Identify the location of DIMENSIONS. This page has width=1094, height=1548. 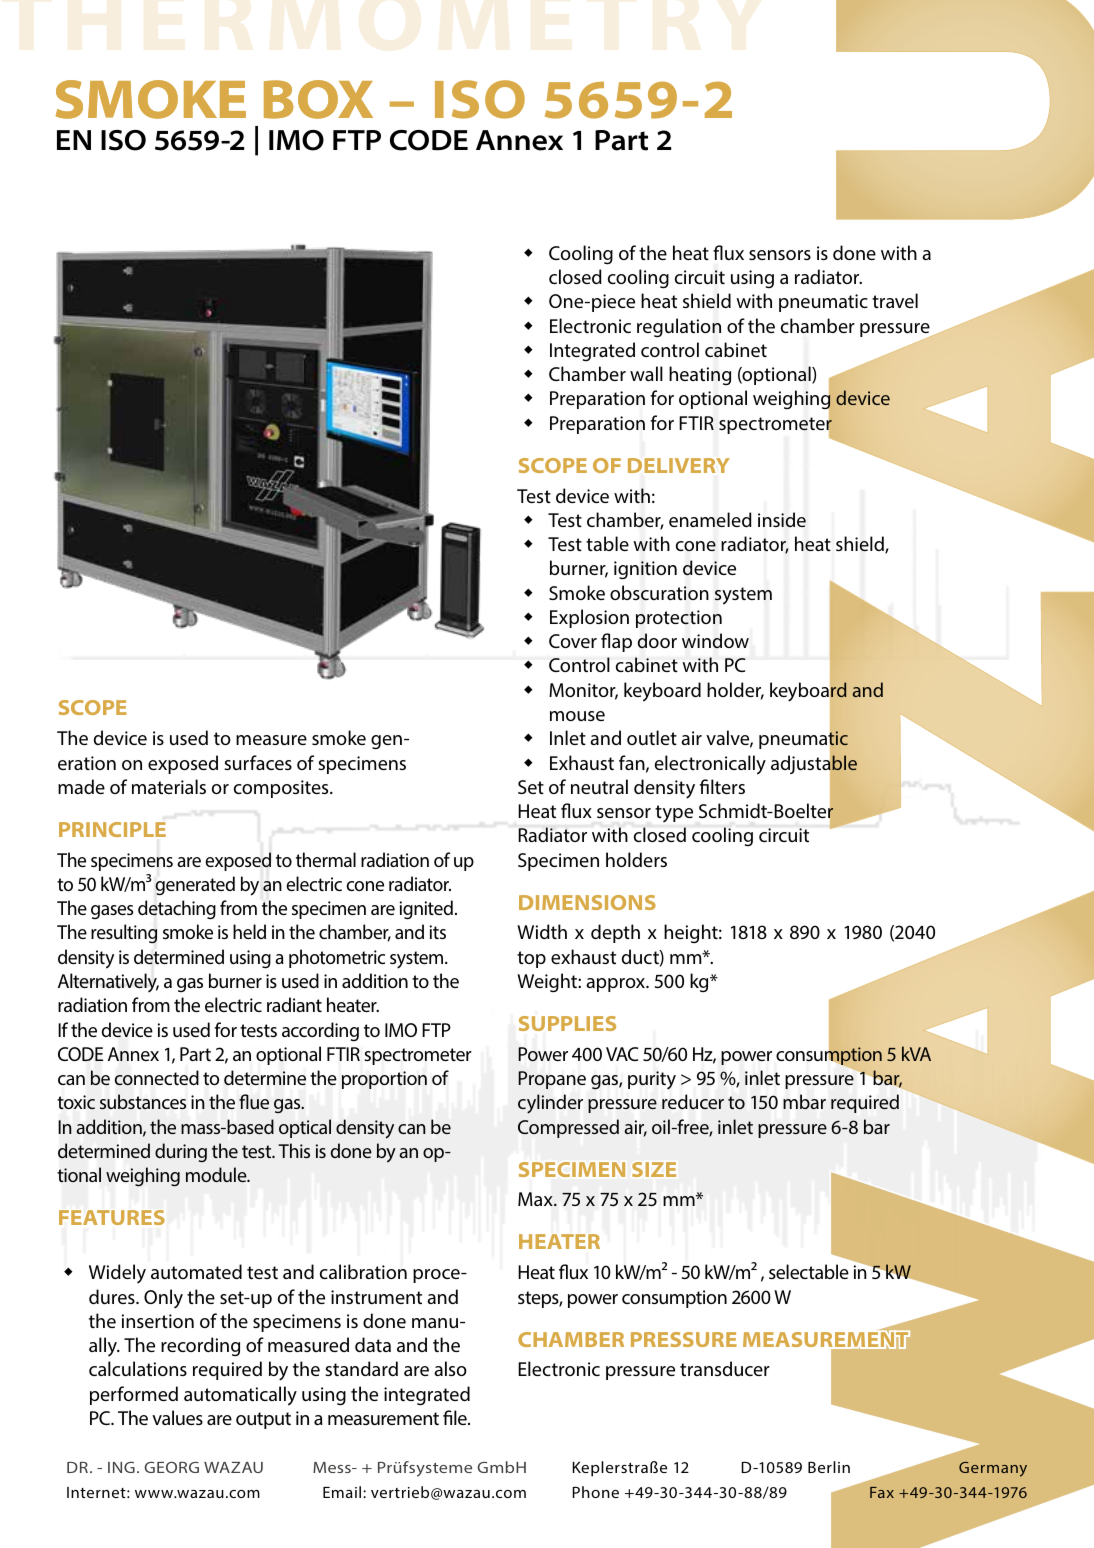
(587, 902).
